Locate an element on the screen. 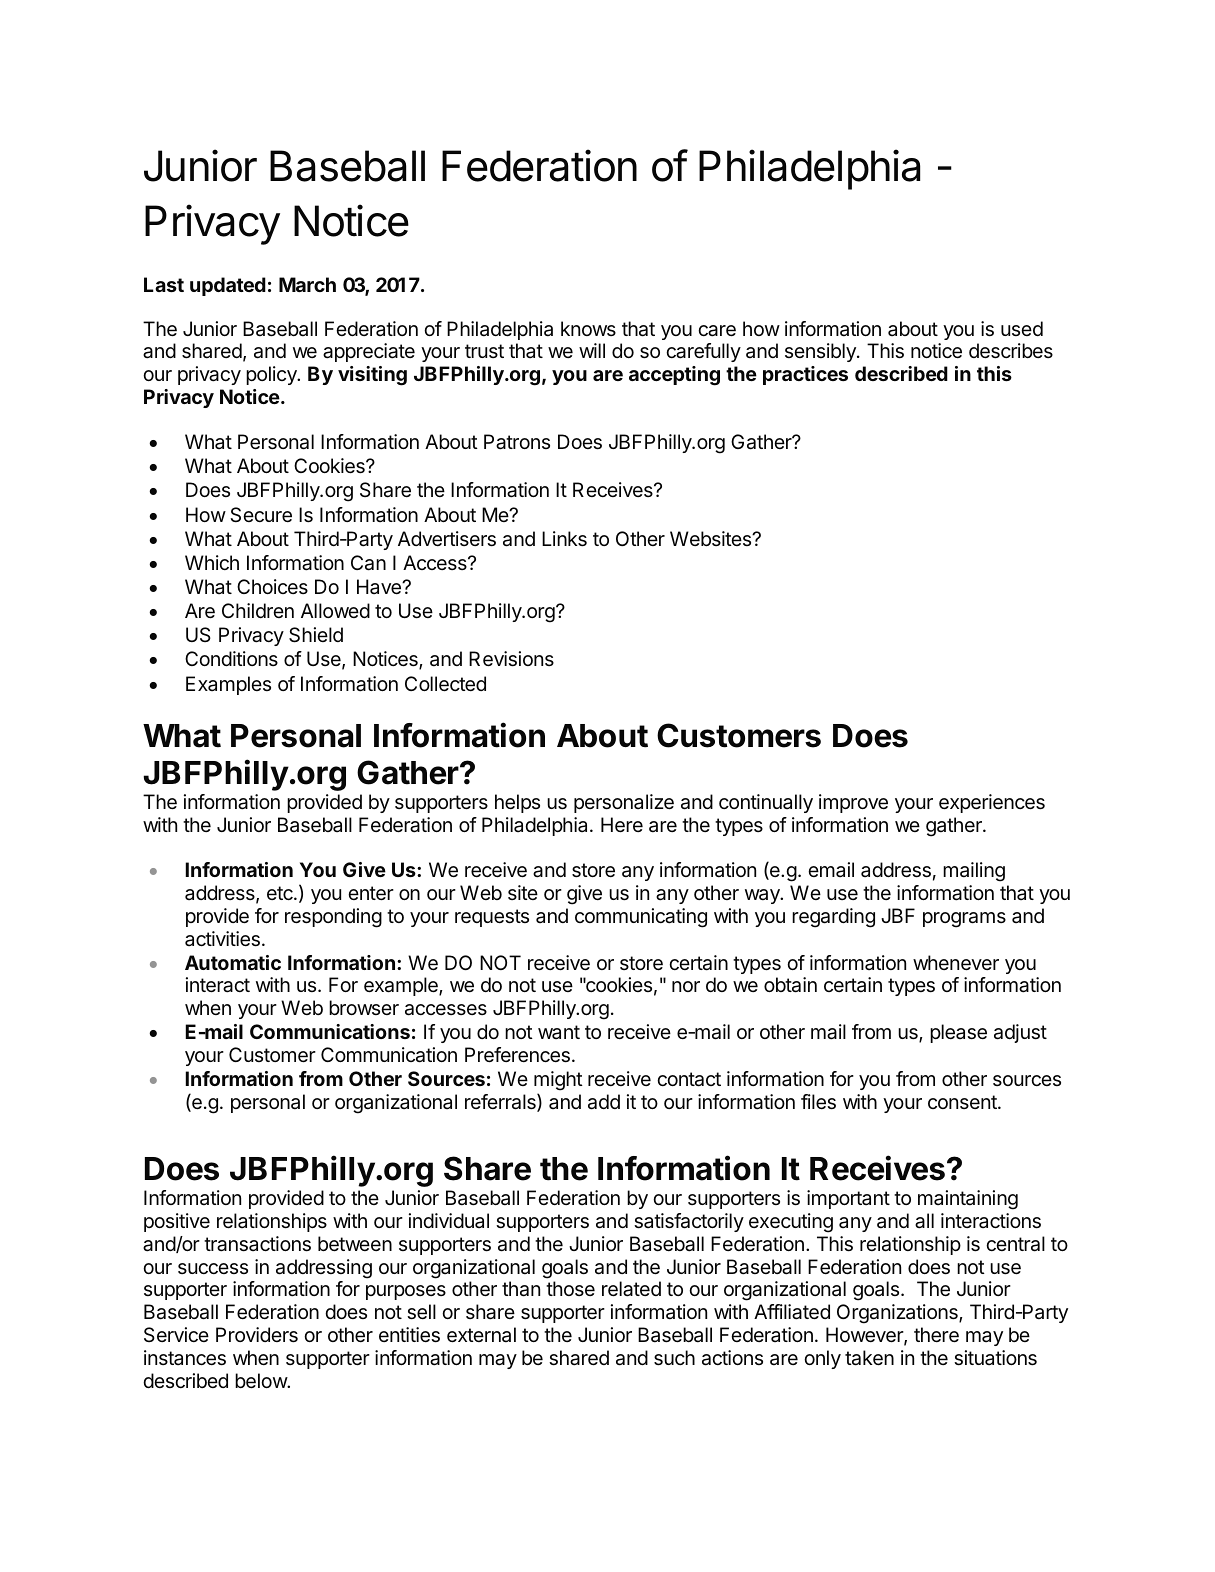 The width and height of the screenshot is (1215, 1572). Automatic is located at coordinates (233, 962).
